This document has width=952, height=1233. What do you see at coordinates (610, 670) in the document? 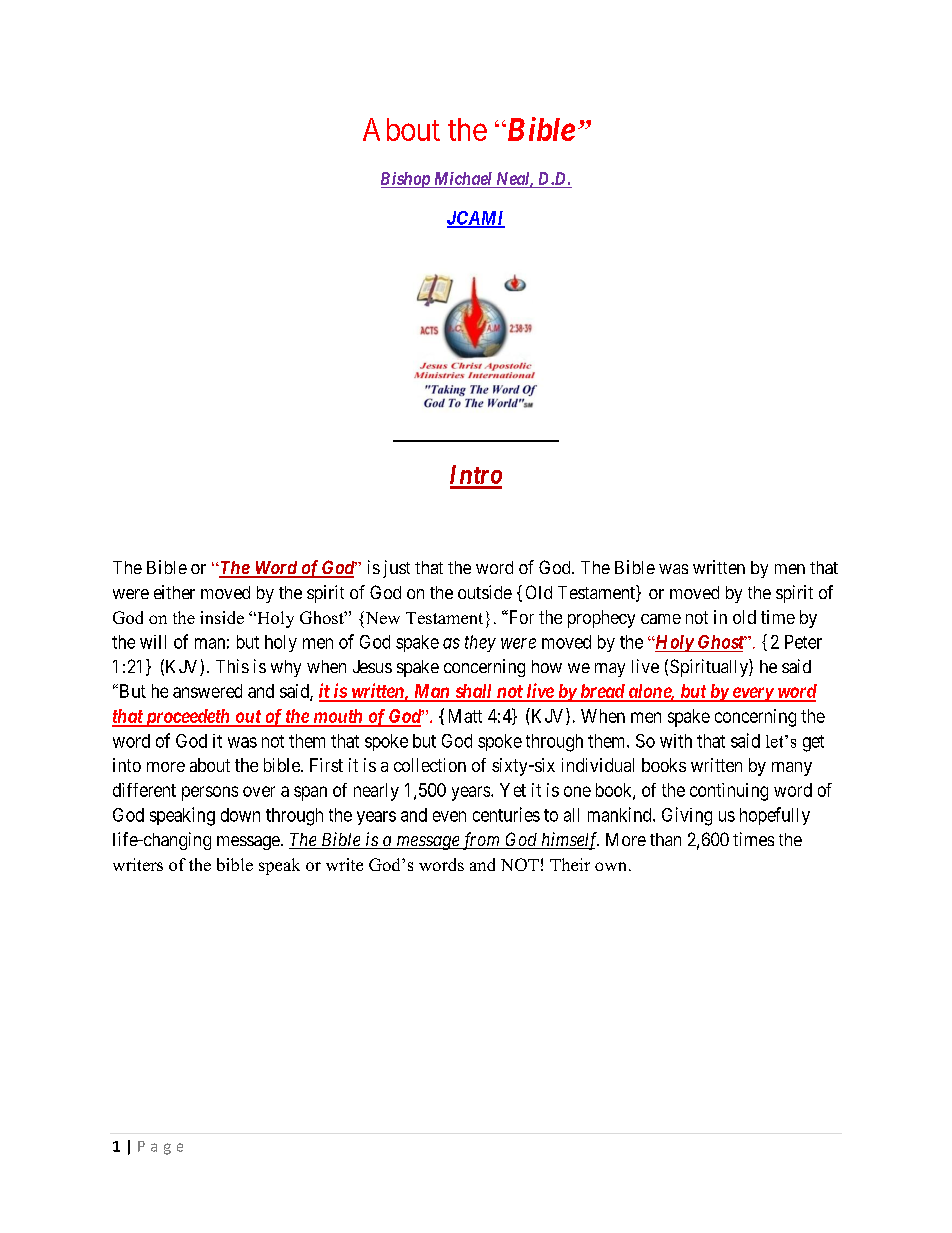
I see `may` at bounding box center [610, 670].
